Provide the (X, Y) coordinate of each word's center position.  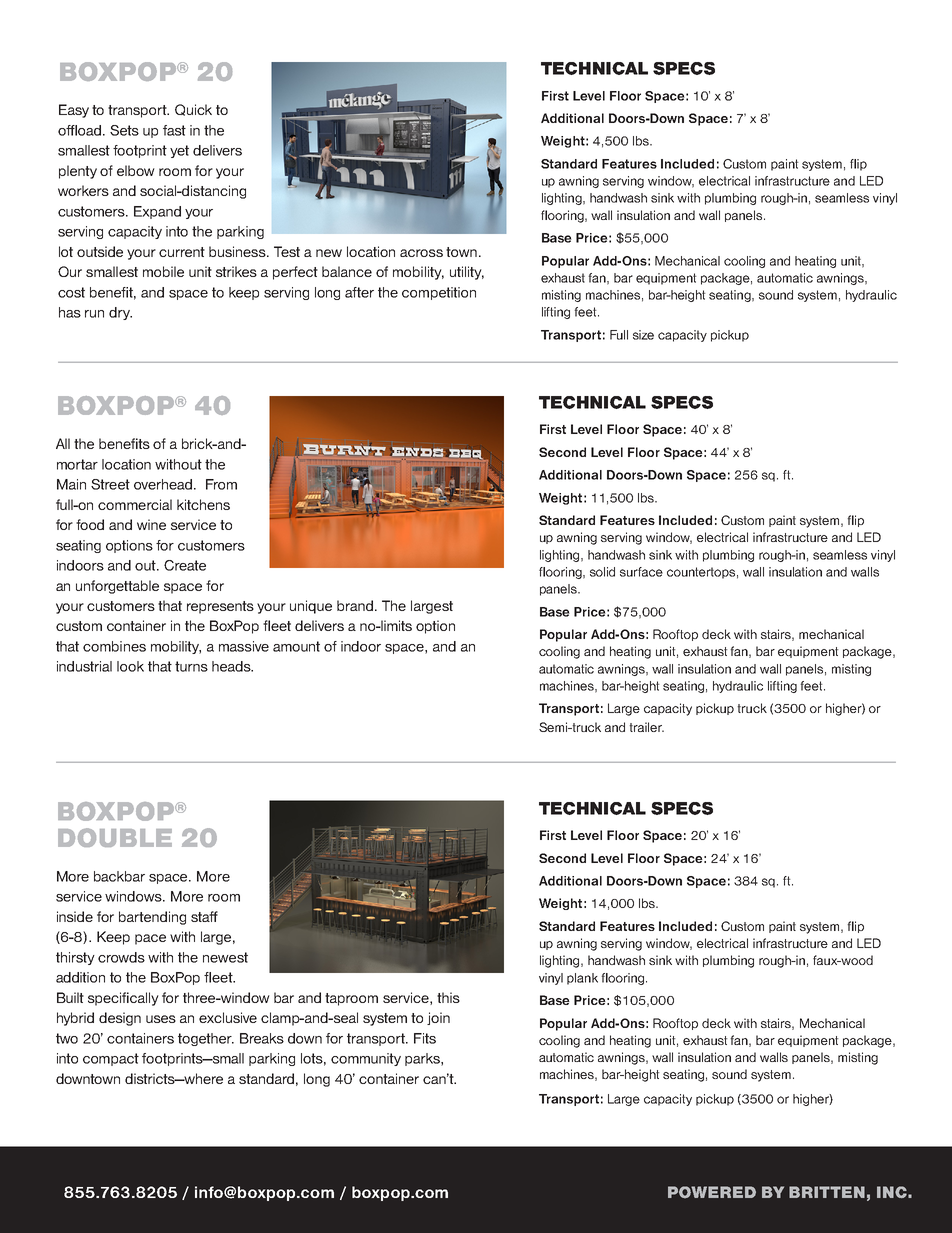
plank (582, 979)
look (130, 666)
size (643, 335)
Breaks (262, 1038)
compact (111, 1059)
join (438, 1018)
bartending (152, 918)
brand (355, 605)
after (359, 292)
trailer (646, 727)
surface (641, 572)
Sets (124, 130)
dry (120, 313)
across (421, 253)
